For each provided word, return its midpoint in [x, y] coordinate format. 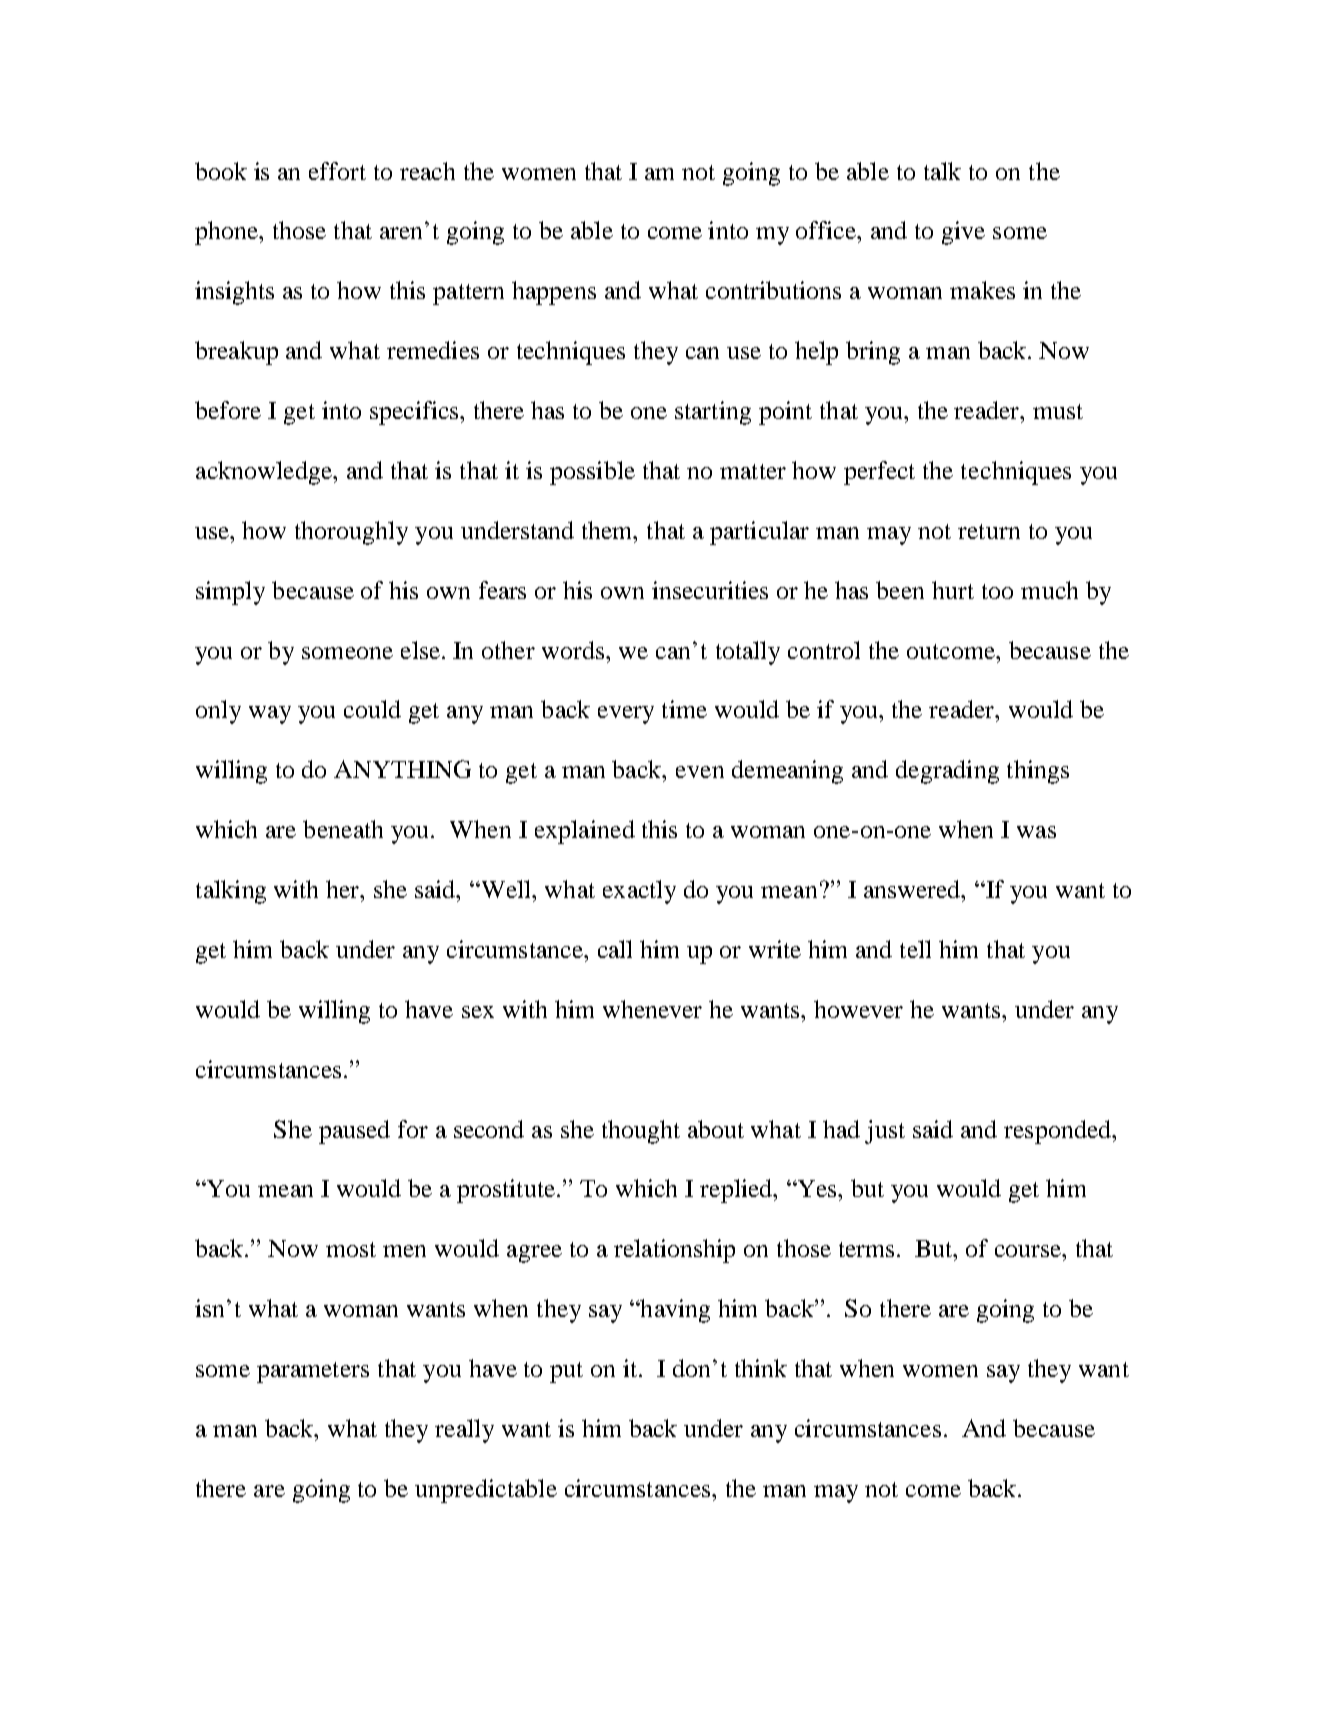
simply [230, 593]
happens [554, 293]
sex [478, 1012]
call [615, 949]
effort [337, 171]
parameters [313, 1372]
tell [915, 949]
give [963, 233]
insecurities [710, 590]
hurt [953, 590]
